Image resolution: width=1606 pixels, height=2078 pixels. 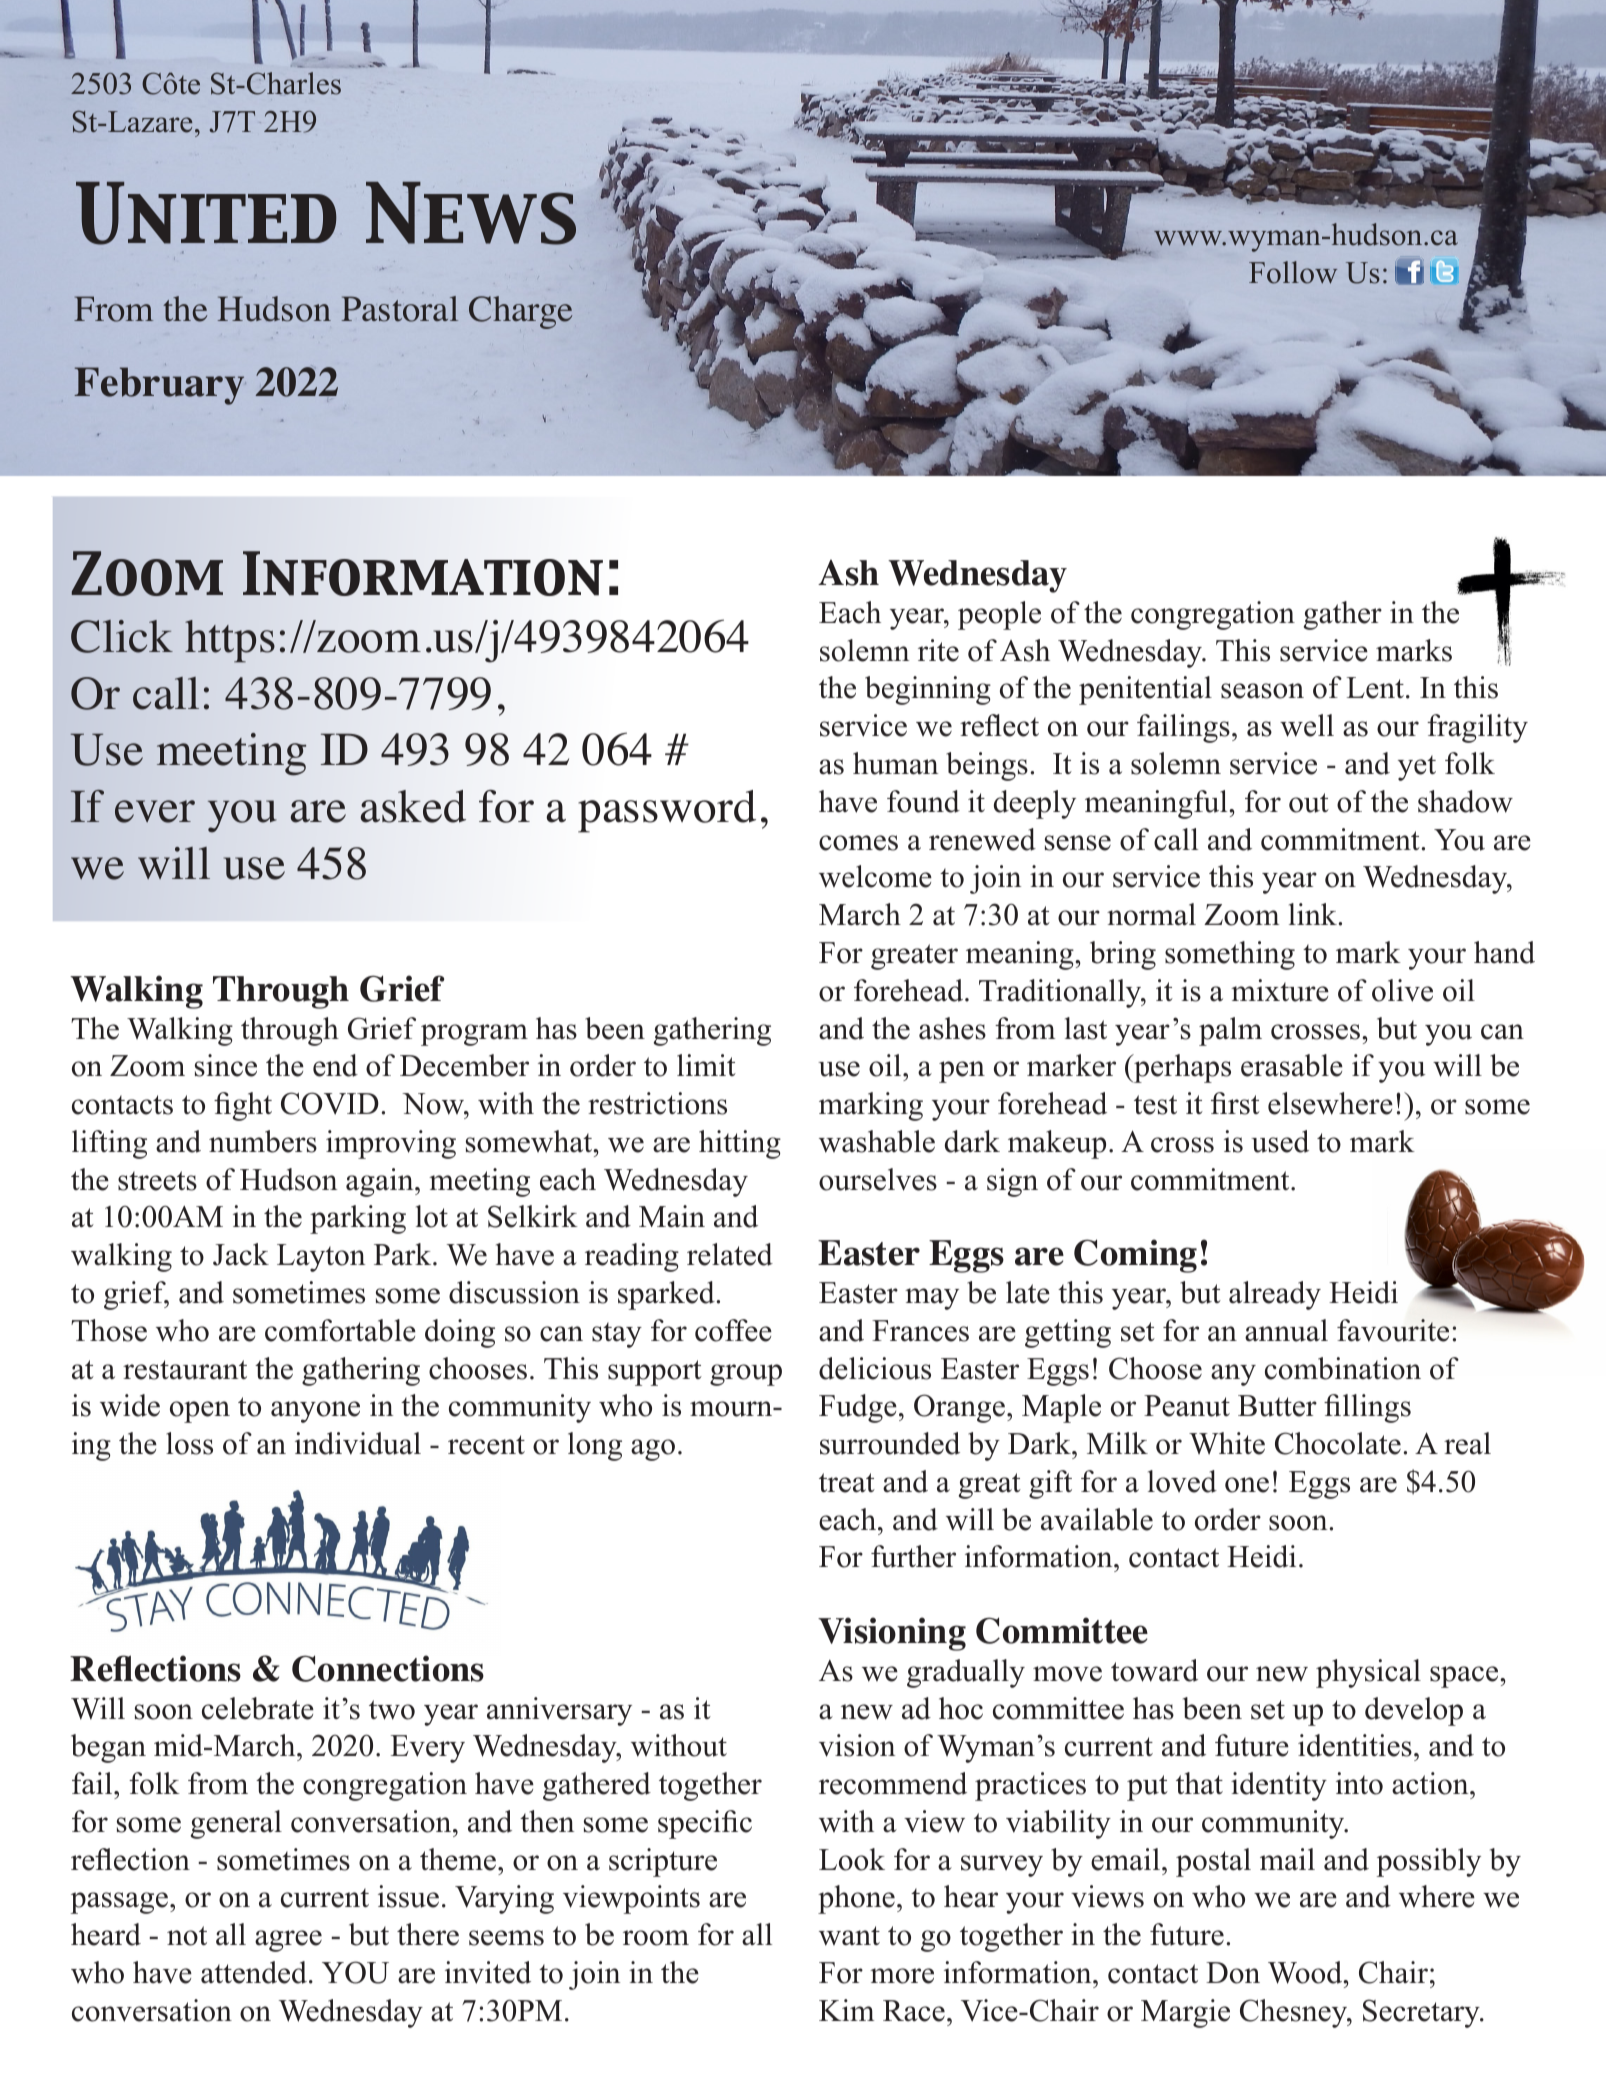 What do you see at coordinates (413, 806) in the image?
I see `asked` at bounding box center [413, 806].
